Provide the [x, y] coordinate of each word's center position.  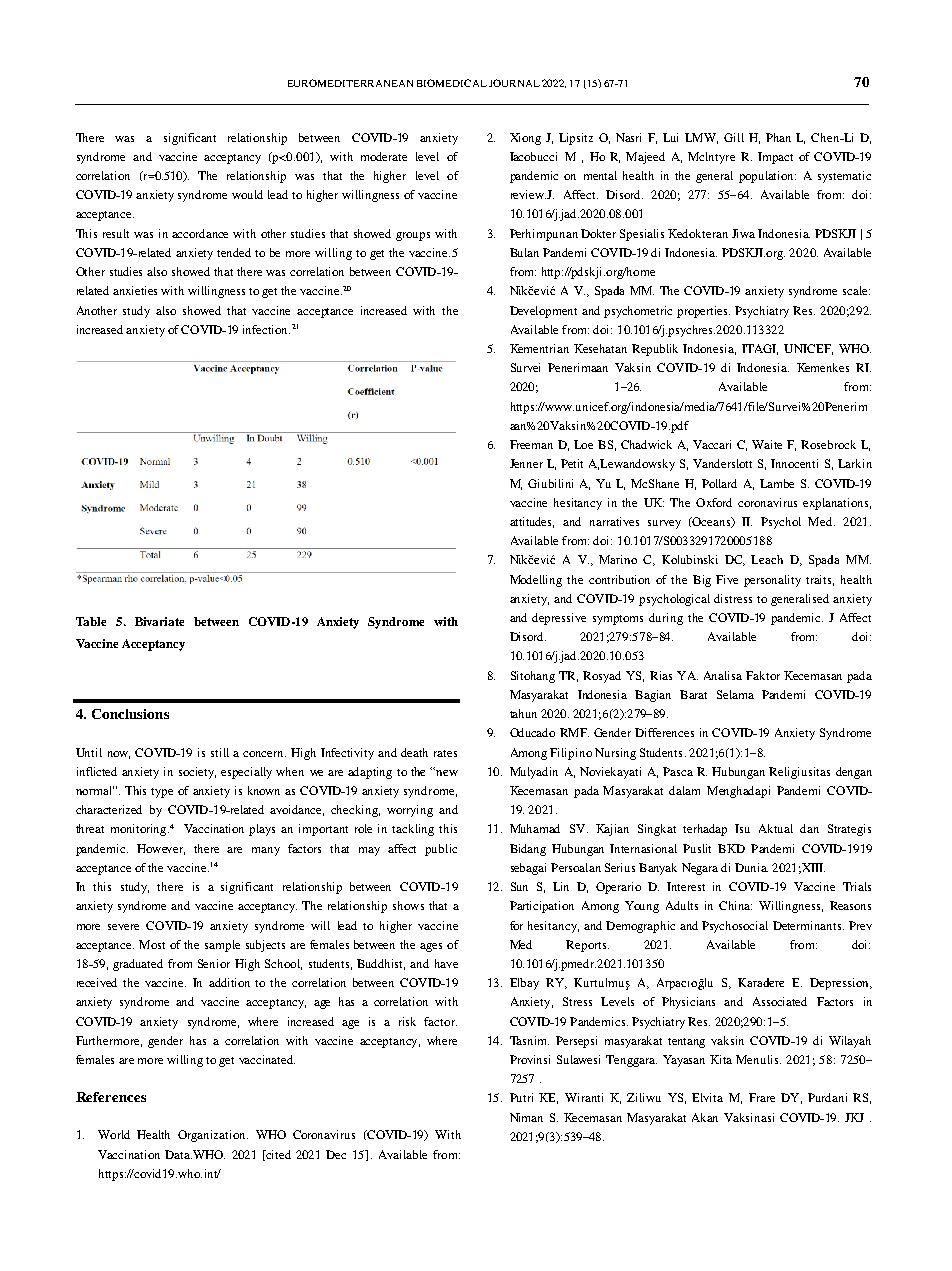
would [247, 194]
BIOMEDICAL [452, 83]
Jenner [526, 463]
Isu [742, 828]
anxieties [135, 290]
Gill [734, 137]
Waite [767, 444]
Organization [213, 1136]
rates [445, 753]
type [162, 793]
